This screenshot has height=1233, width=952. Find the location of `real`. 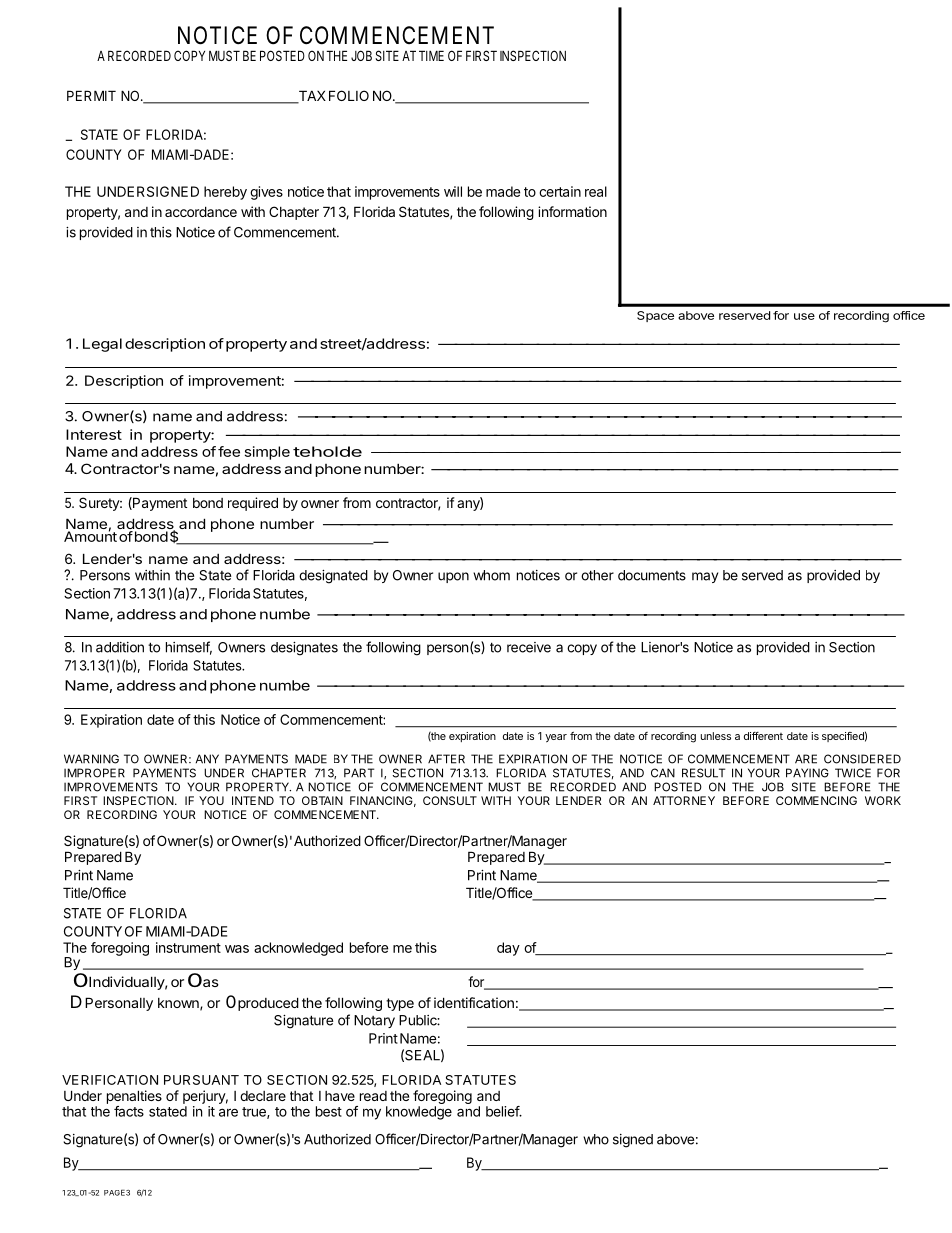

real is located at coordinates (596, 191).
